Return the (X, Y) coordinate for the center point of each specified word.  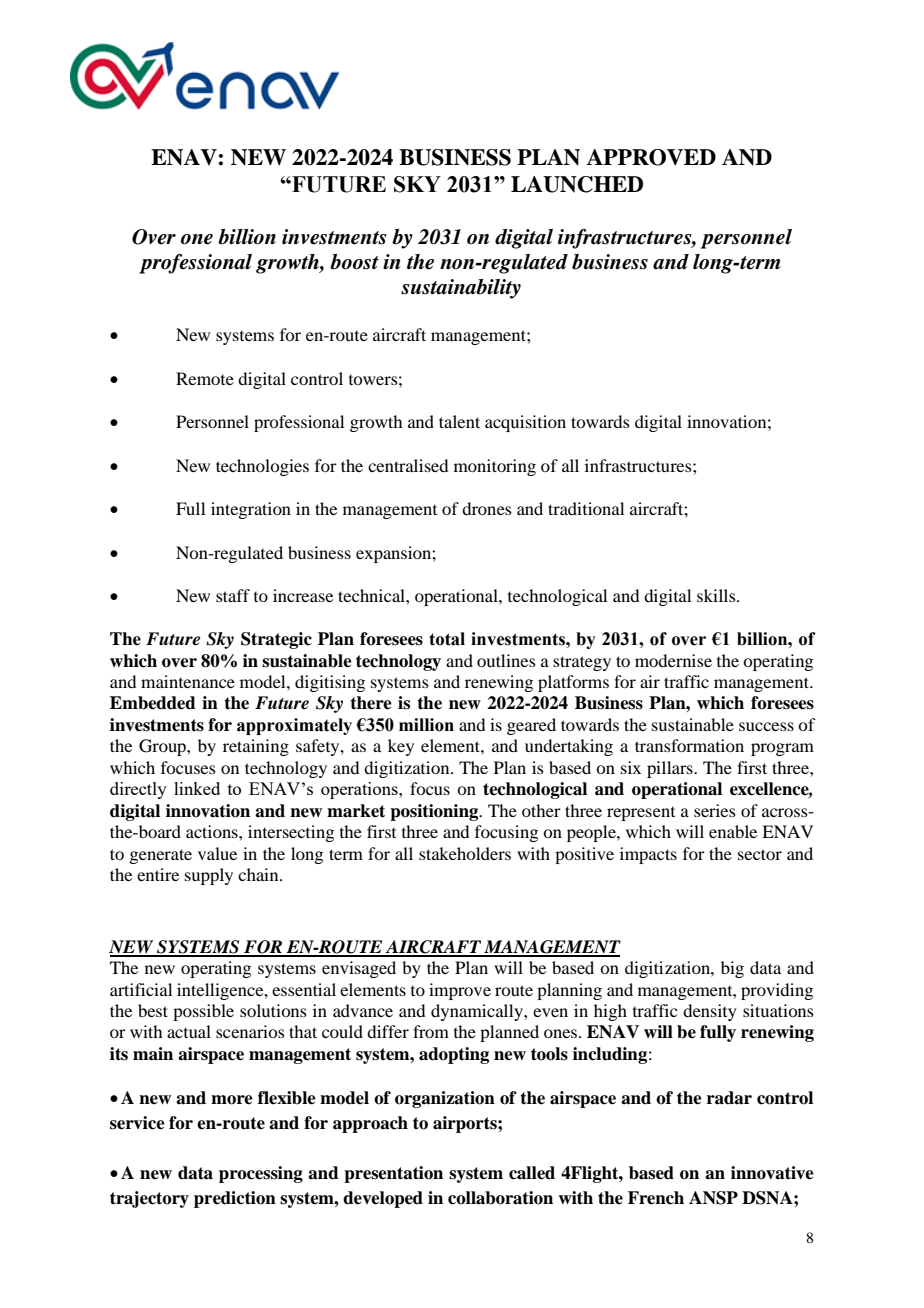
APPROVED (651, 157)
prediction (235, 1199)
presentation (393, 1174)
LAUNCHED (577, 184)
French (656, 1198)
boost (354, 262)
